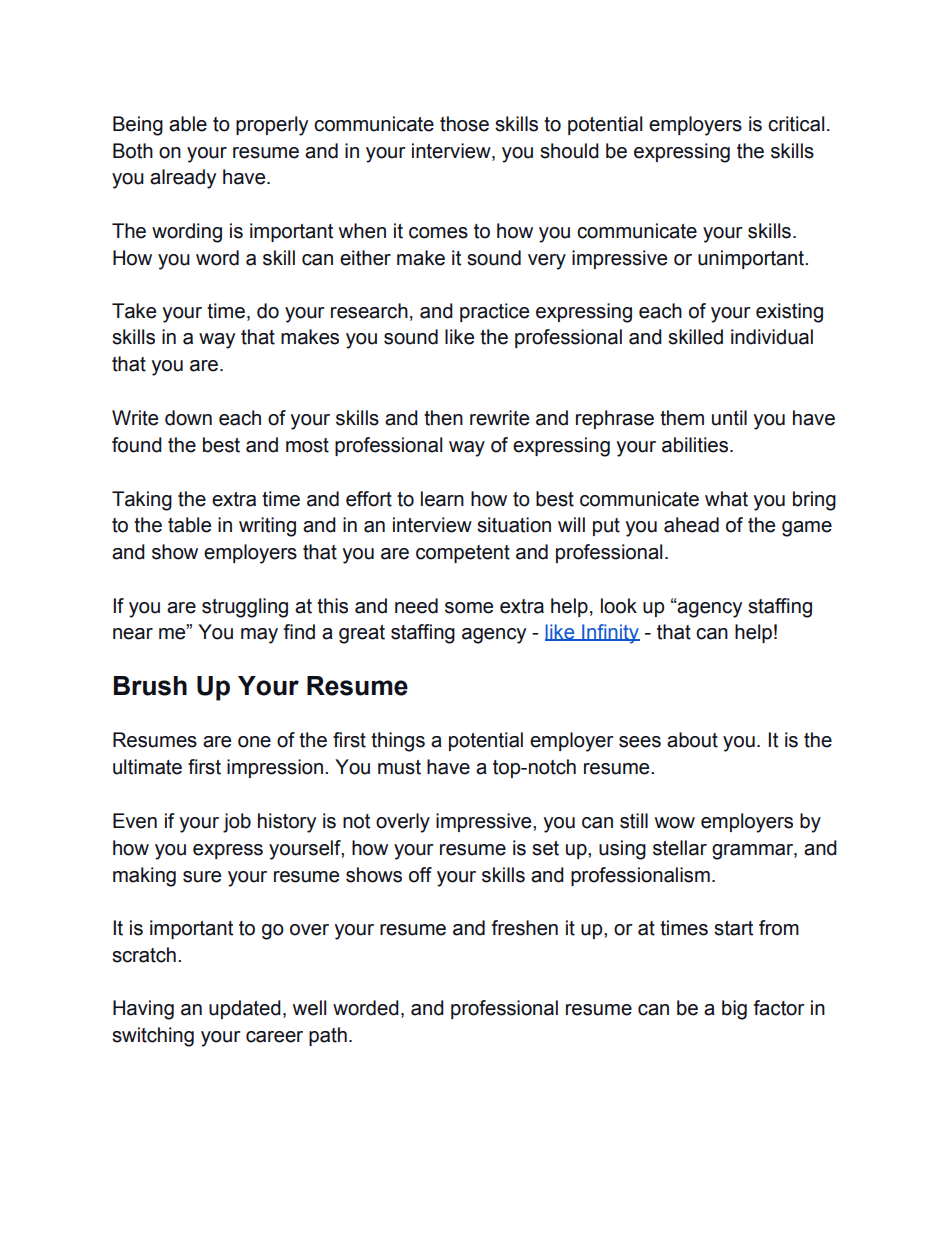 Image resolution: width=952 pixels, height=1233 pixels. Describe the element at coordinates (729, 418) in the screenshot. I see `until` at that location.
